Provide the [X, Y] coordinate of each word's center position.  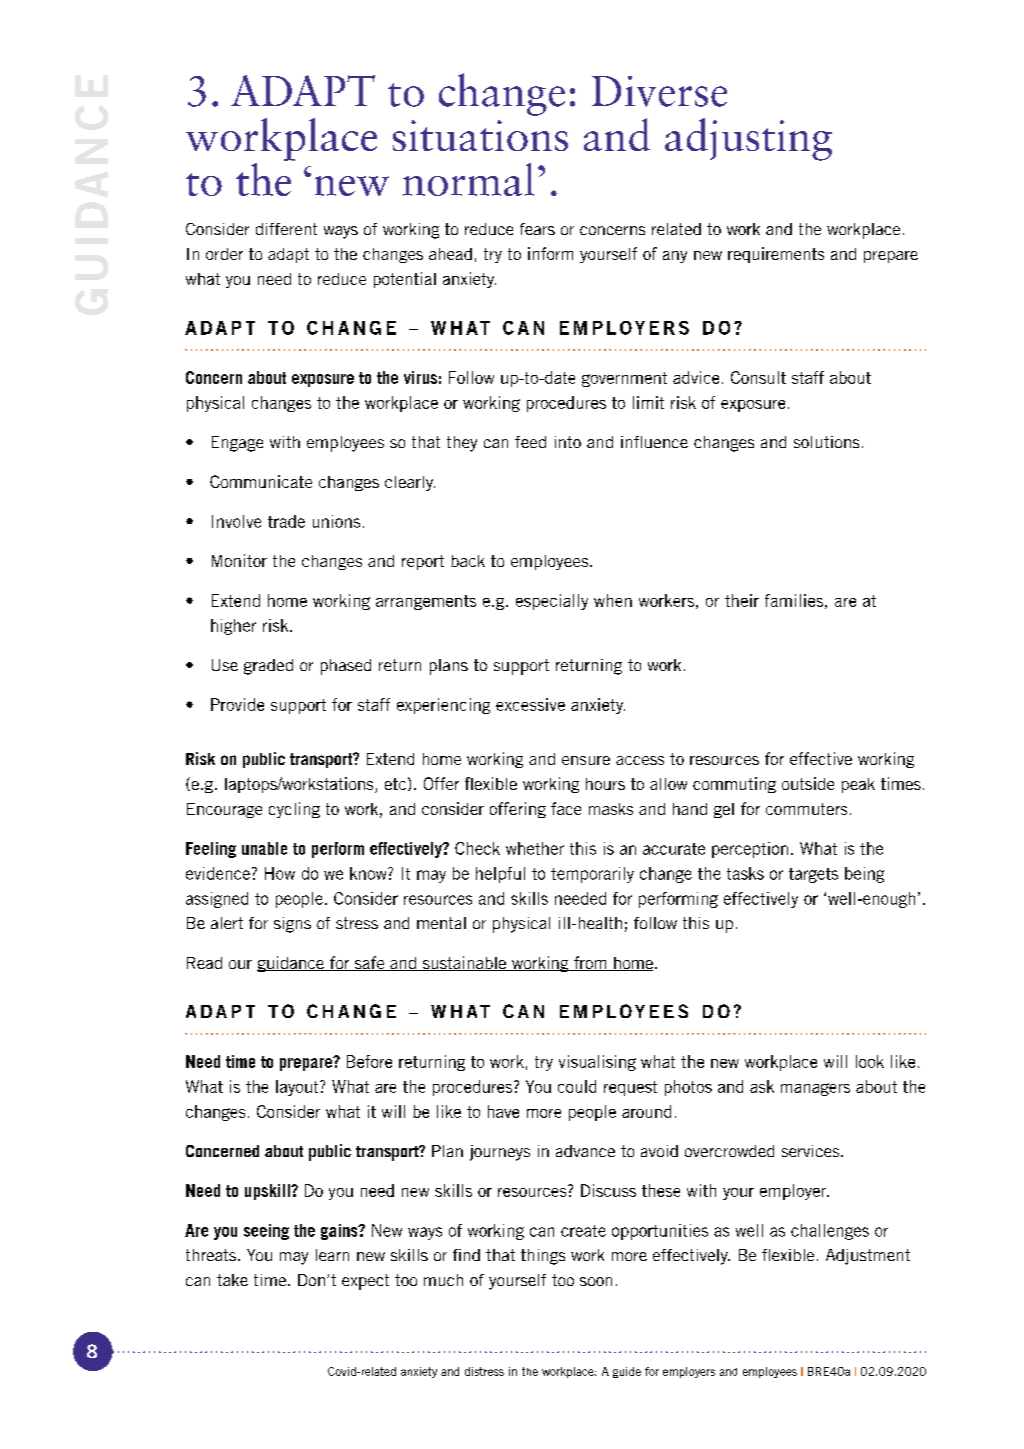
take [232, 1280]
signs [292, 925]
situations [480, 135]
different [286, 229]
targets [813, 875]
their [742, 600]
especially [552, 602]
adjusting [748, 139]
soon [596, 1281]
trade [286, 521]
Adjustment [868, 1257]
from [590, 963]
